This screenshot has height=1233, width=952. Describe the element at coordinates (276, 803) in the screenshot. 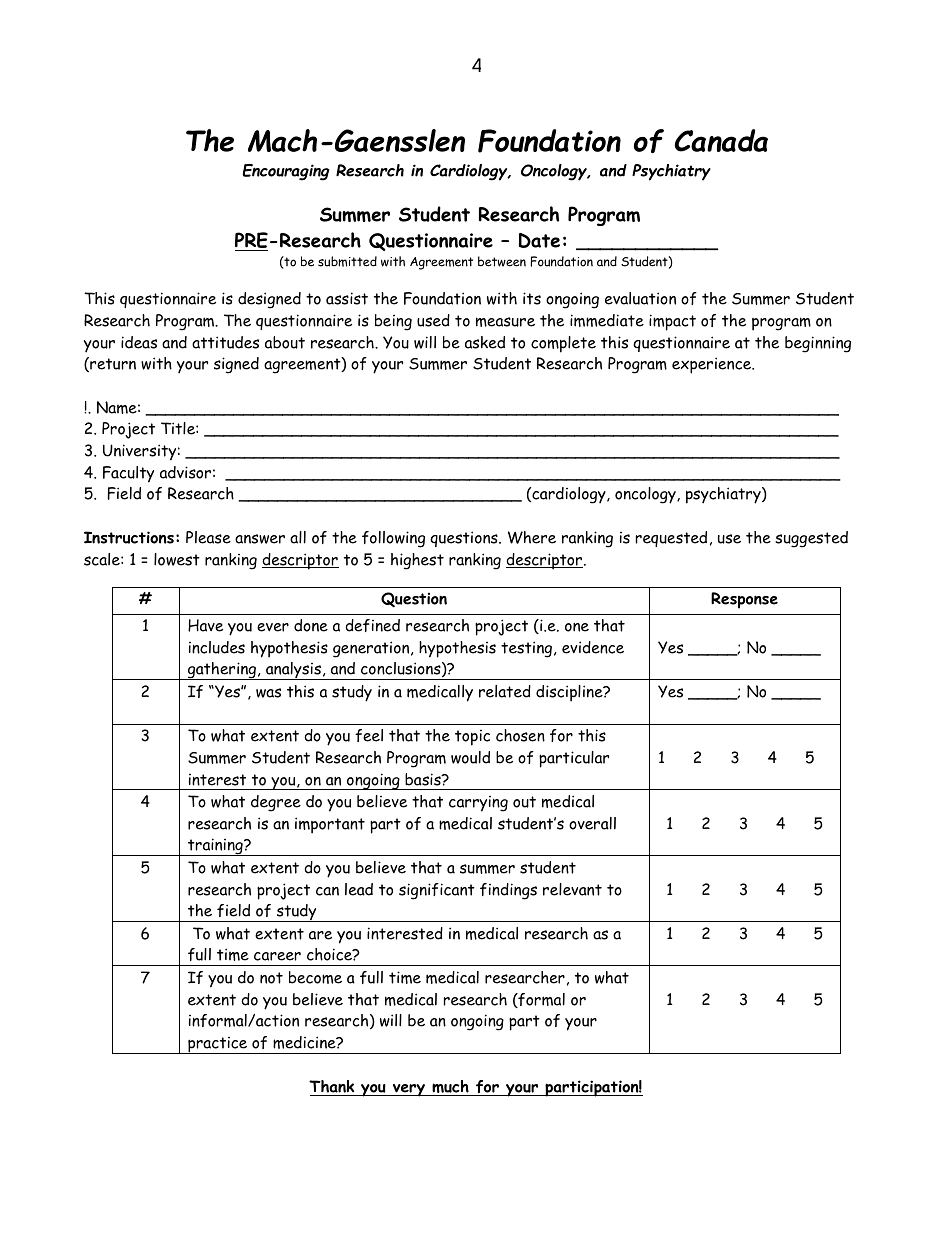

I see `degree` at that location.
